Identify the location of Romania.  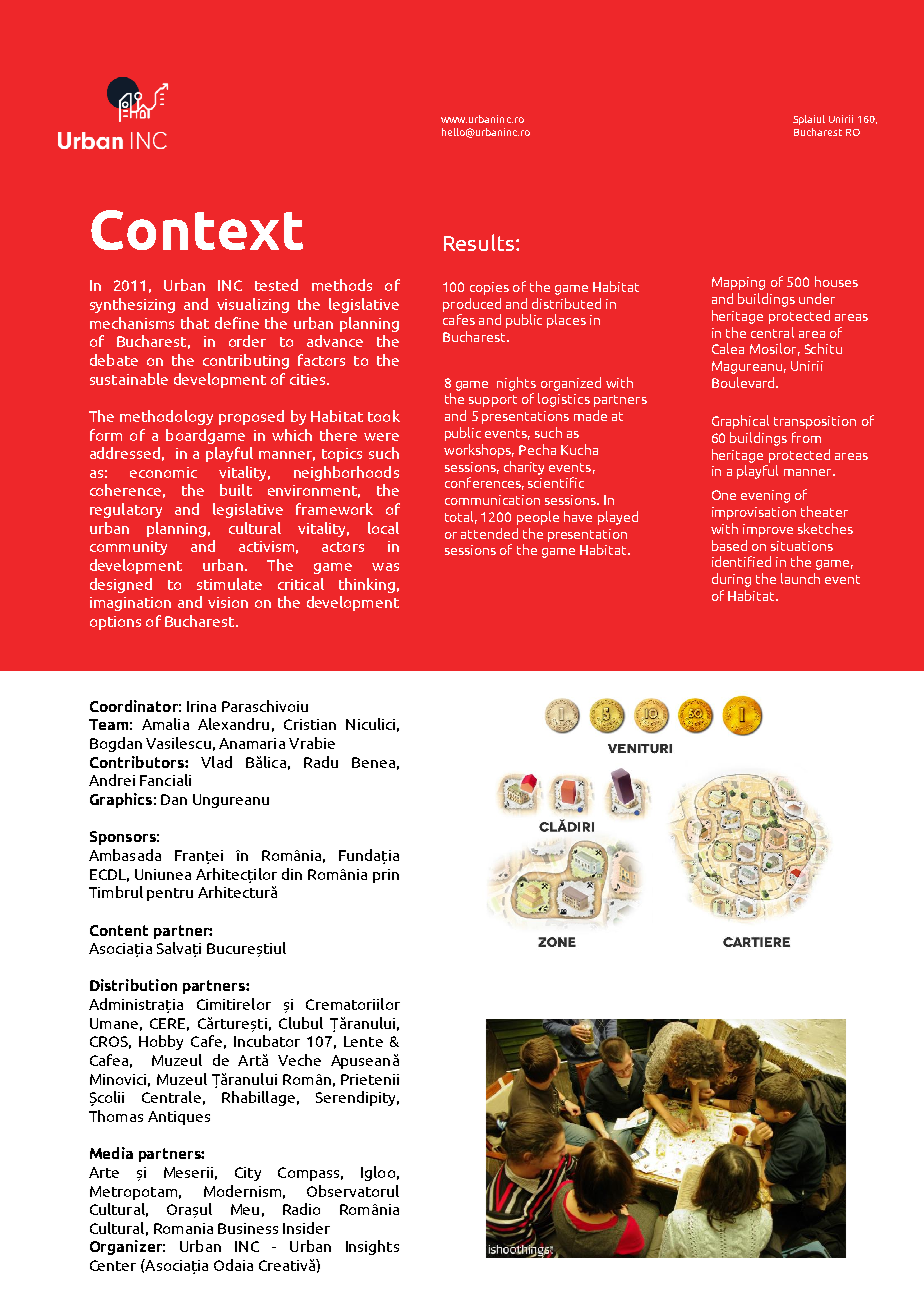
(183, 1228).
